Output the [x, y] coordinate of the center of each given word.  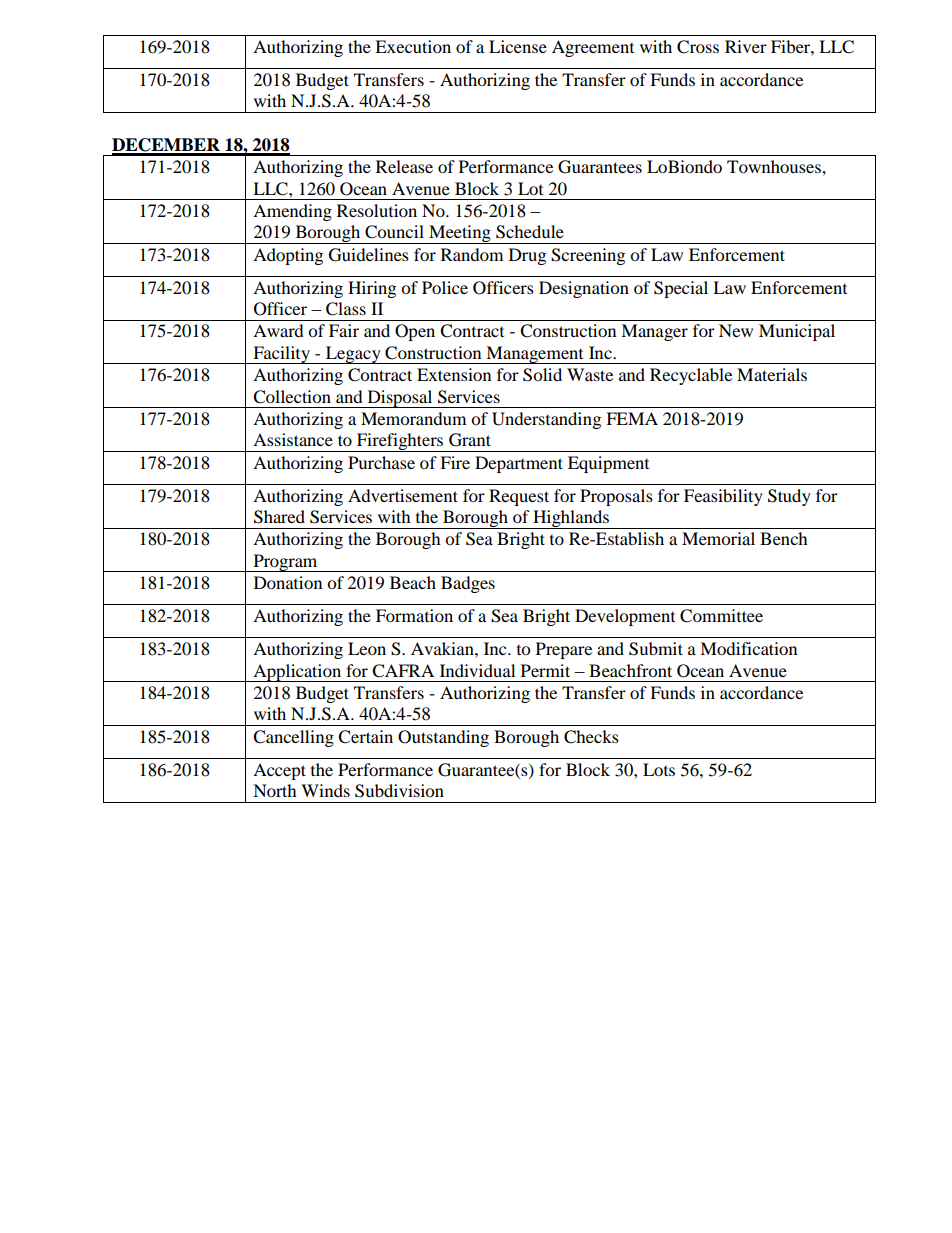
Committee [721, 616]
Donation [288, 582]
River [746, 46]
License [518, 46]
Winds [325, 790]
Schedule [530, 232]
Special [681, 289]
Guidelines [369, 255]
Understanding [546, 420]
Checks [591, 737]
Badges [468, 584]
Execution [413, 46]
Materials [772, 374]
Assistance [293, 439]
